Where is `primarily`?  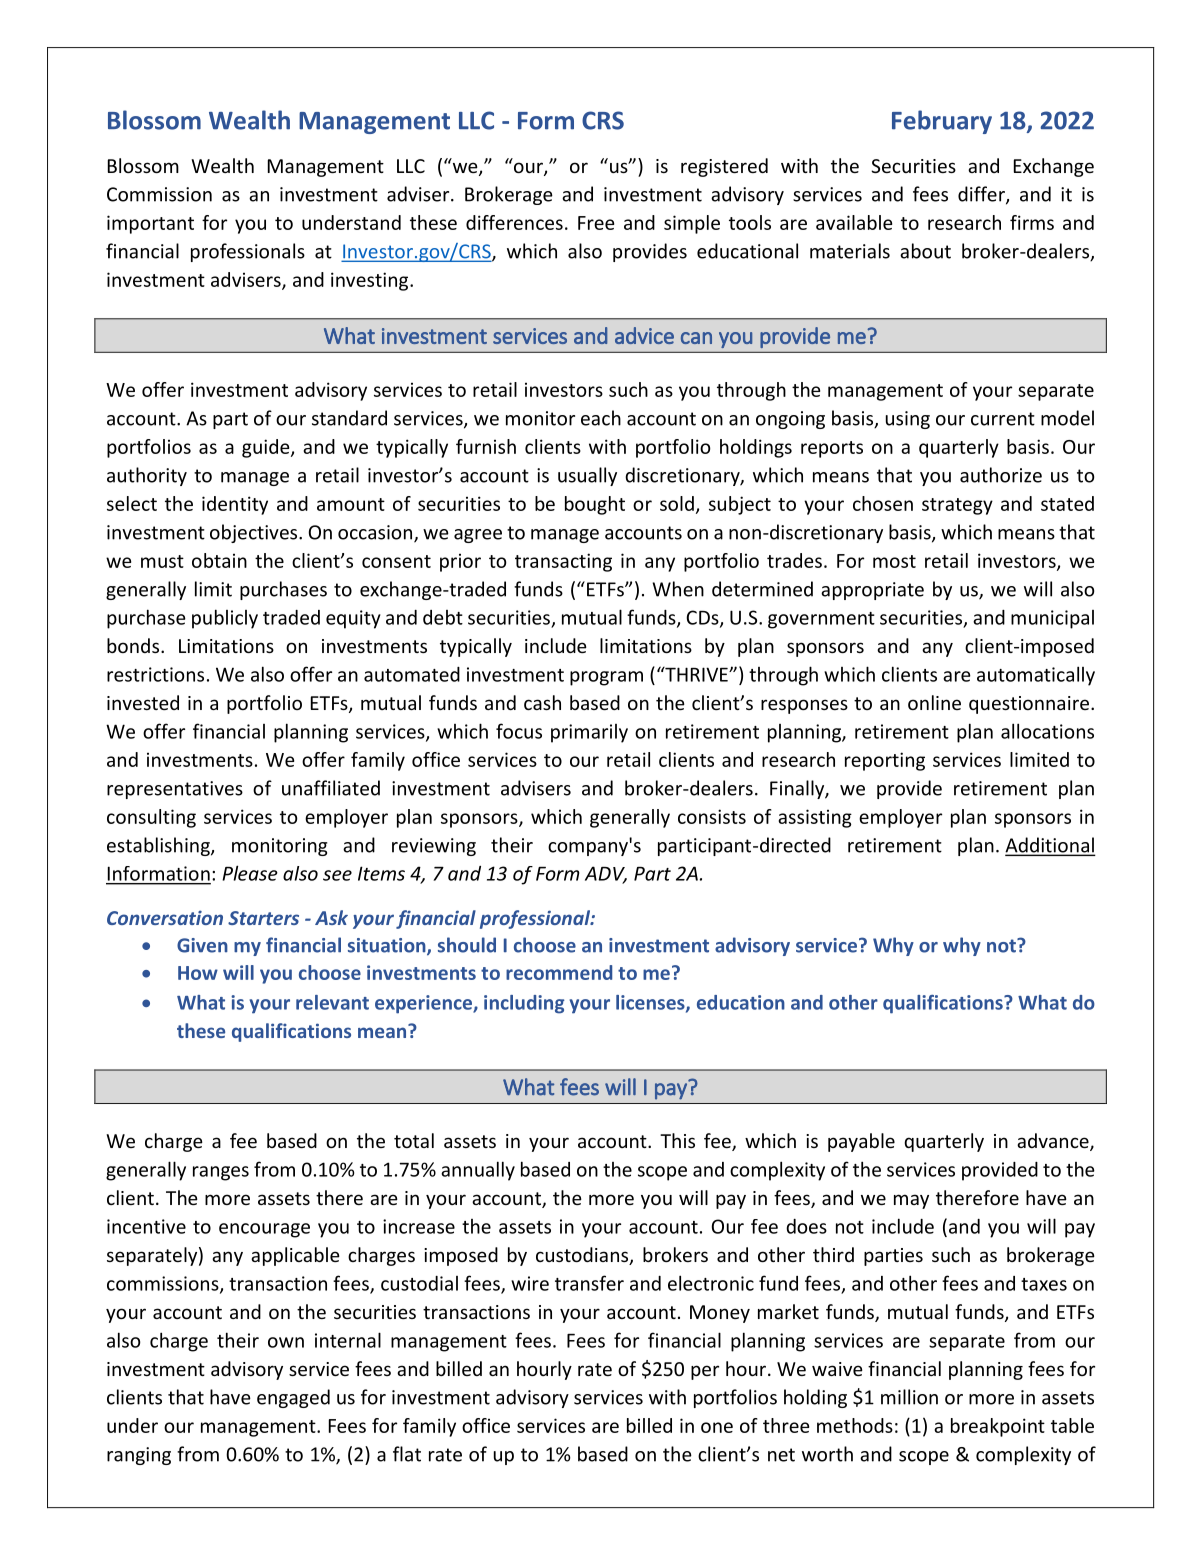 primarily is located at coordinates (589, 733).
